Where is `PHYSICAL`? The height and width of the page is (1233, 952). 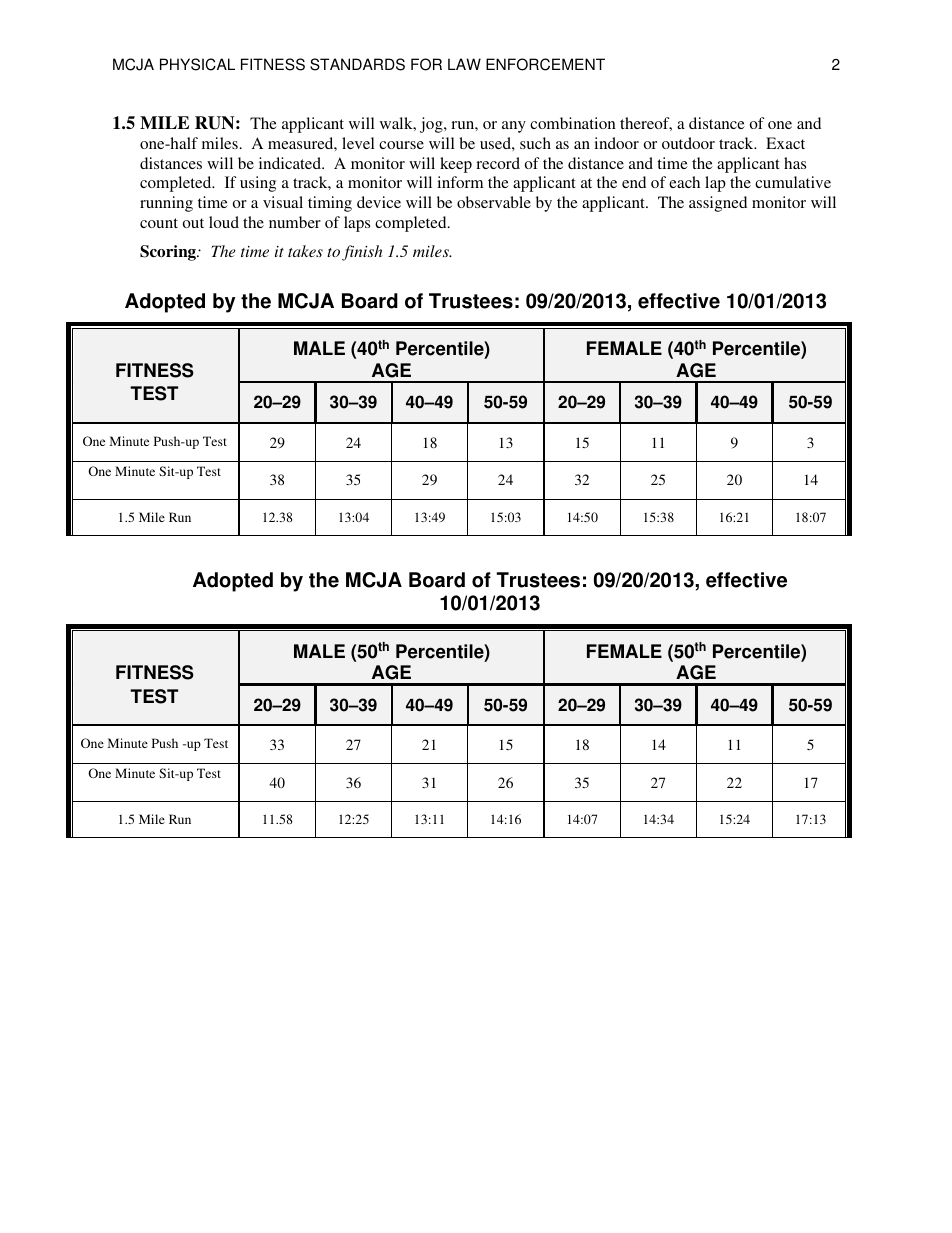
PHYSICAL is located at coordinates (197, 64).
